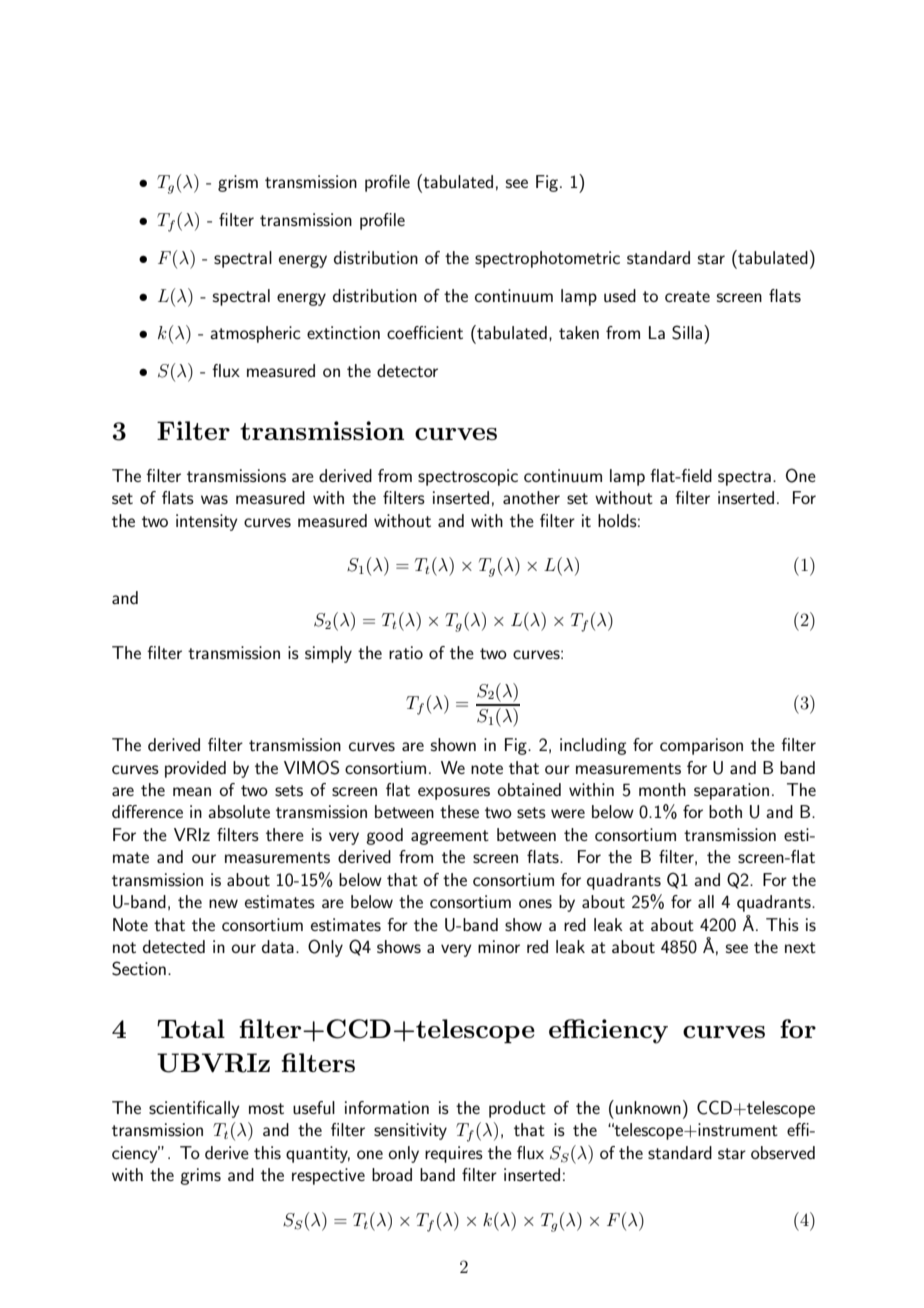 This screenshot has height=1308, width=924. I want to click on atmospheric, so click(255, 334).
